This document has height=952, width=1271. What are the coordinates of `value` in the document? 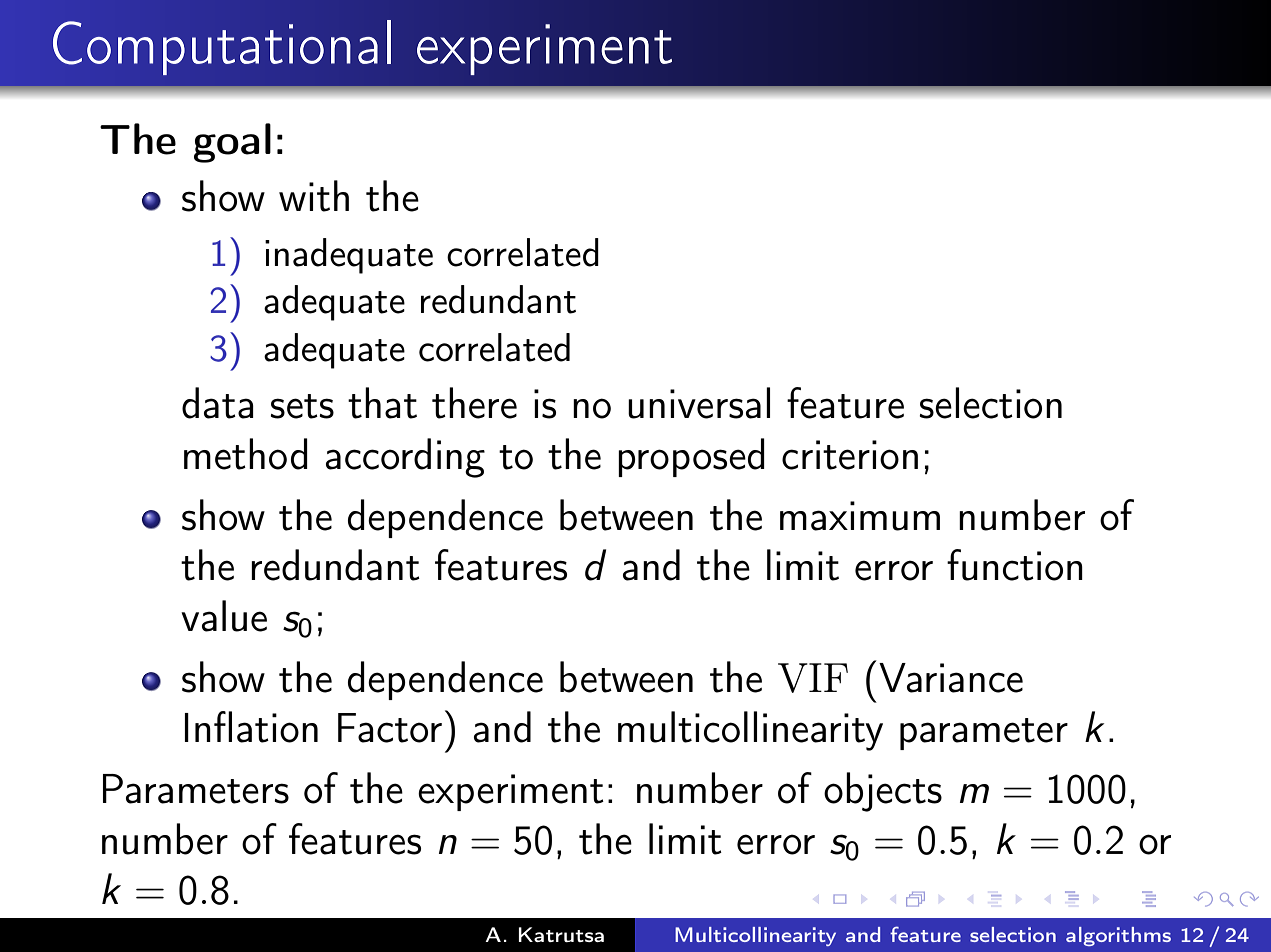 It's located at (224, 616).
